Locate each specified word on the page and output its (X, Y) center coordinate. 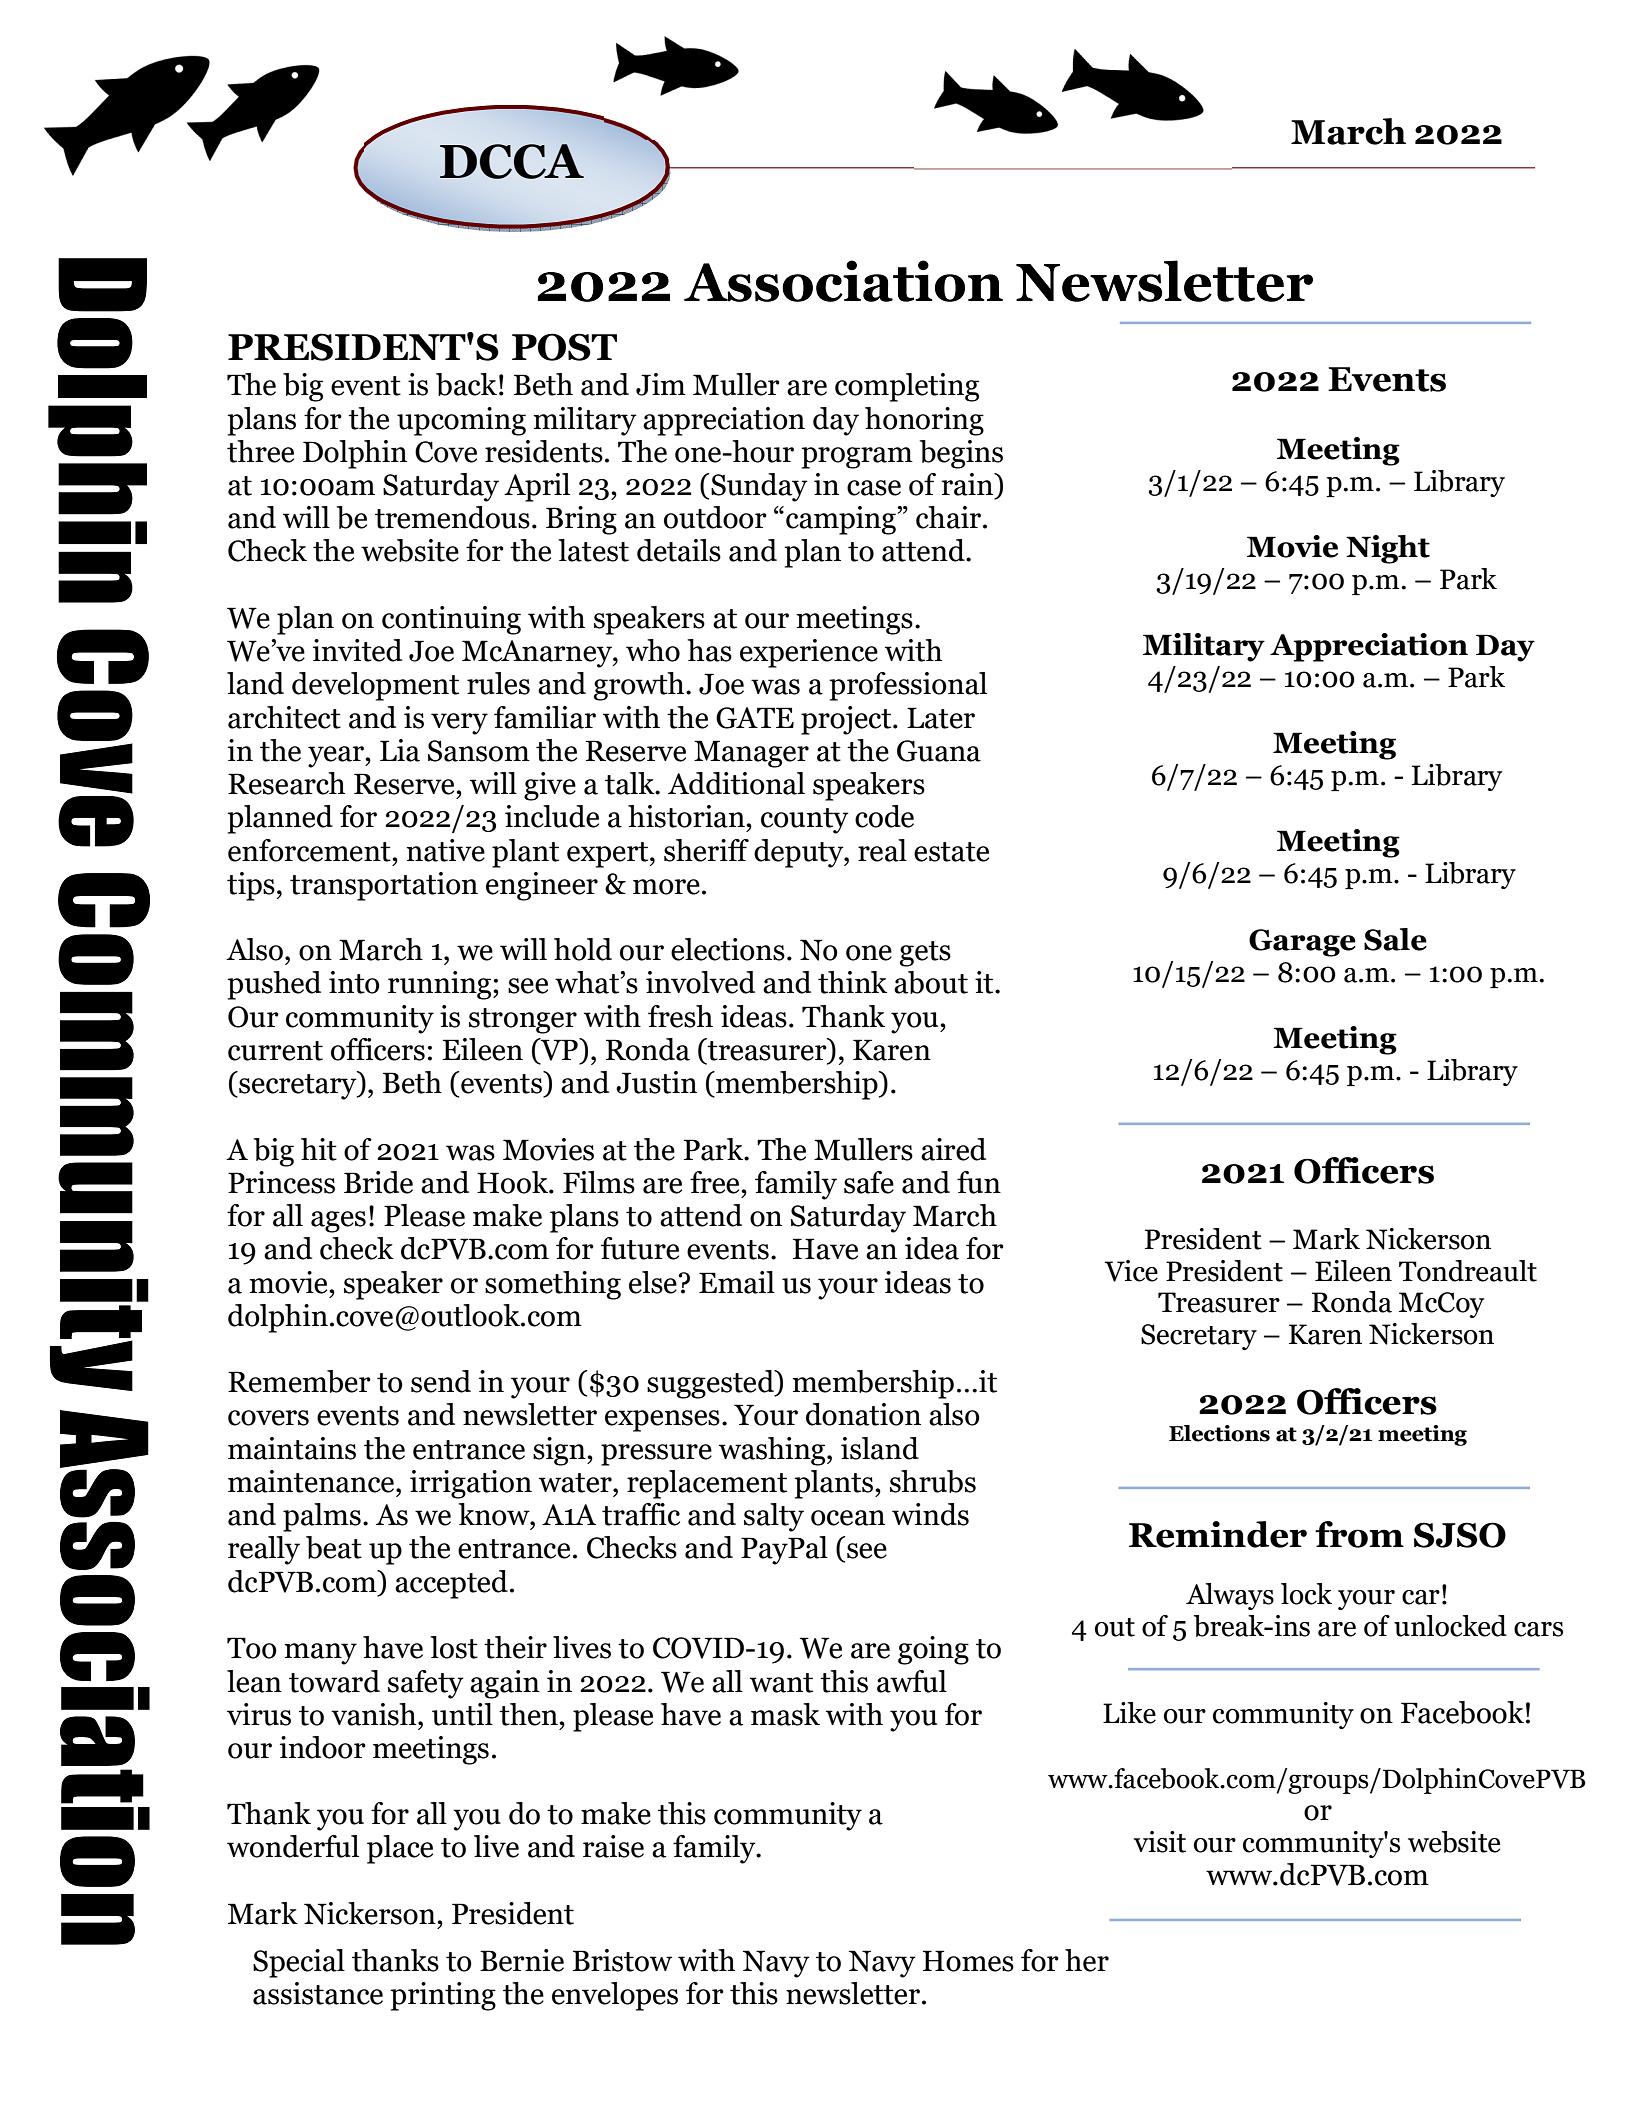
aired (953, 1149)
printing (443, 1996)
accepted (451, 1584)
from (1359, 1534)
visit (1159, 1842)
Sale (1395, 939)
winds (930, 1514)
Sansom (479, 751)
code (884, 816)
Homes (968, 1961)
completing (907, 387)
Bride (378, 1182)
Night (1388, 549)
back (466, 384)
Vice (1131, 1271)
